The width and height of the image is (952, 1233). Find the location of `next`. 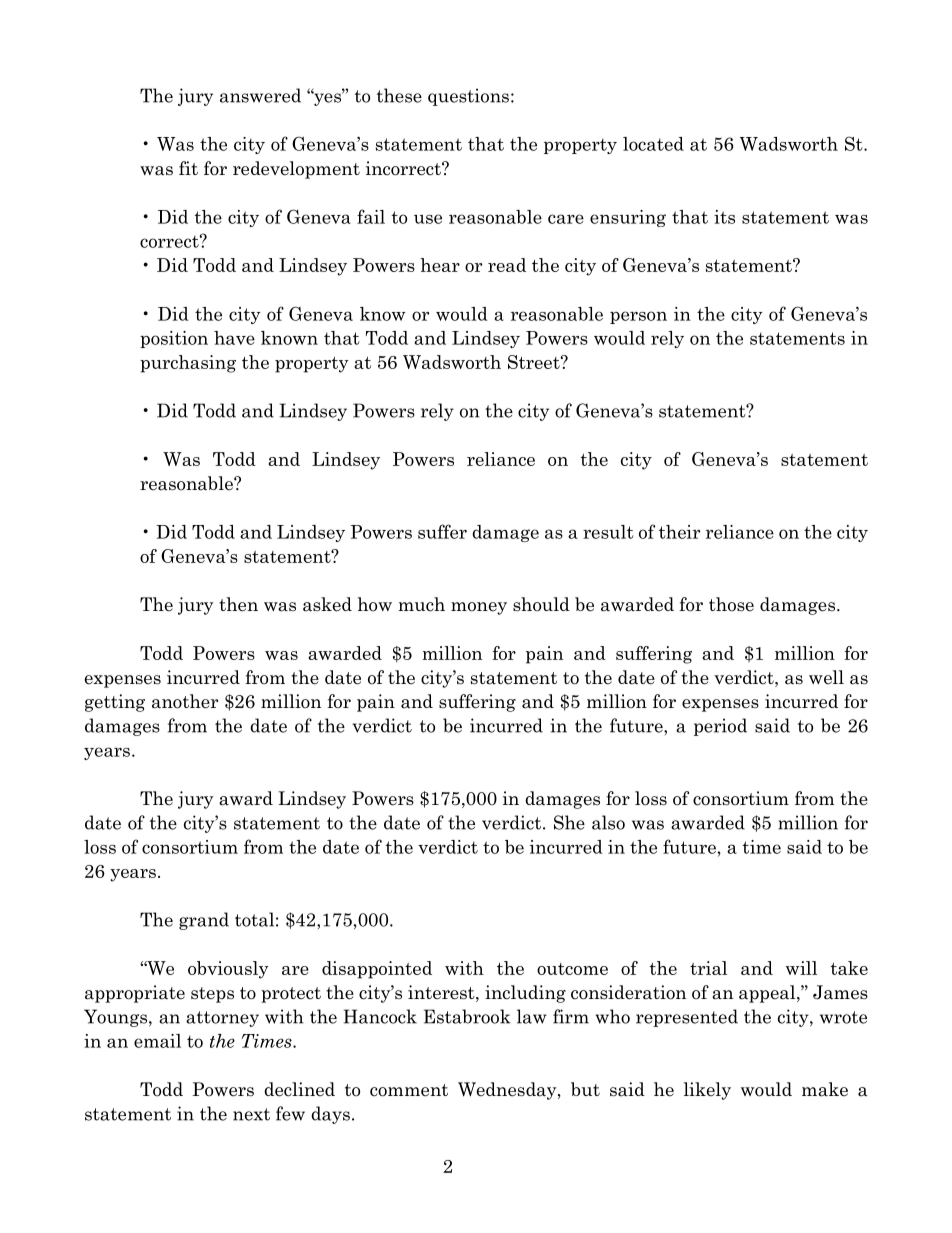

next is located at coordinates (251, 1114).
